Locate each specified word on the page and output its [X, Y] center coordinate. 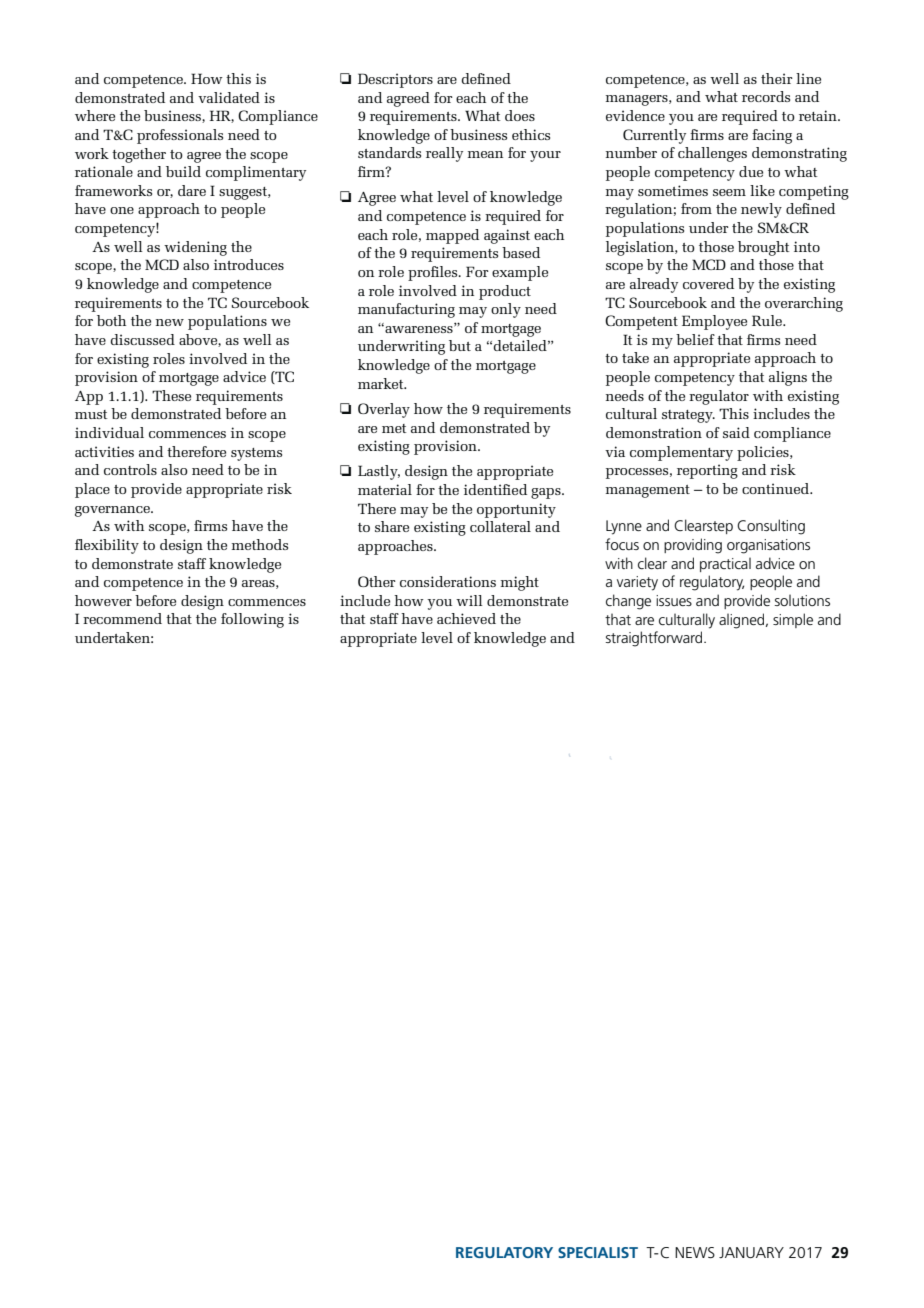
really [444, 154]
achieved [466, 618]
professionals [180, 136]
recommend [122, 618]
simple [793, 620]
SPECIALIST [598, 1252]
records [766, 96]
